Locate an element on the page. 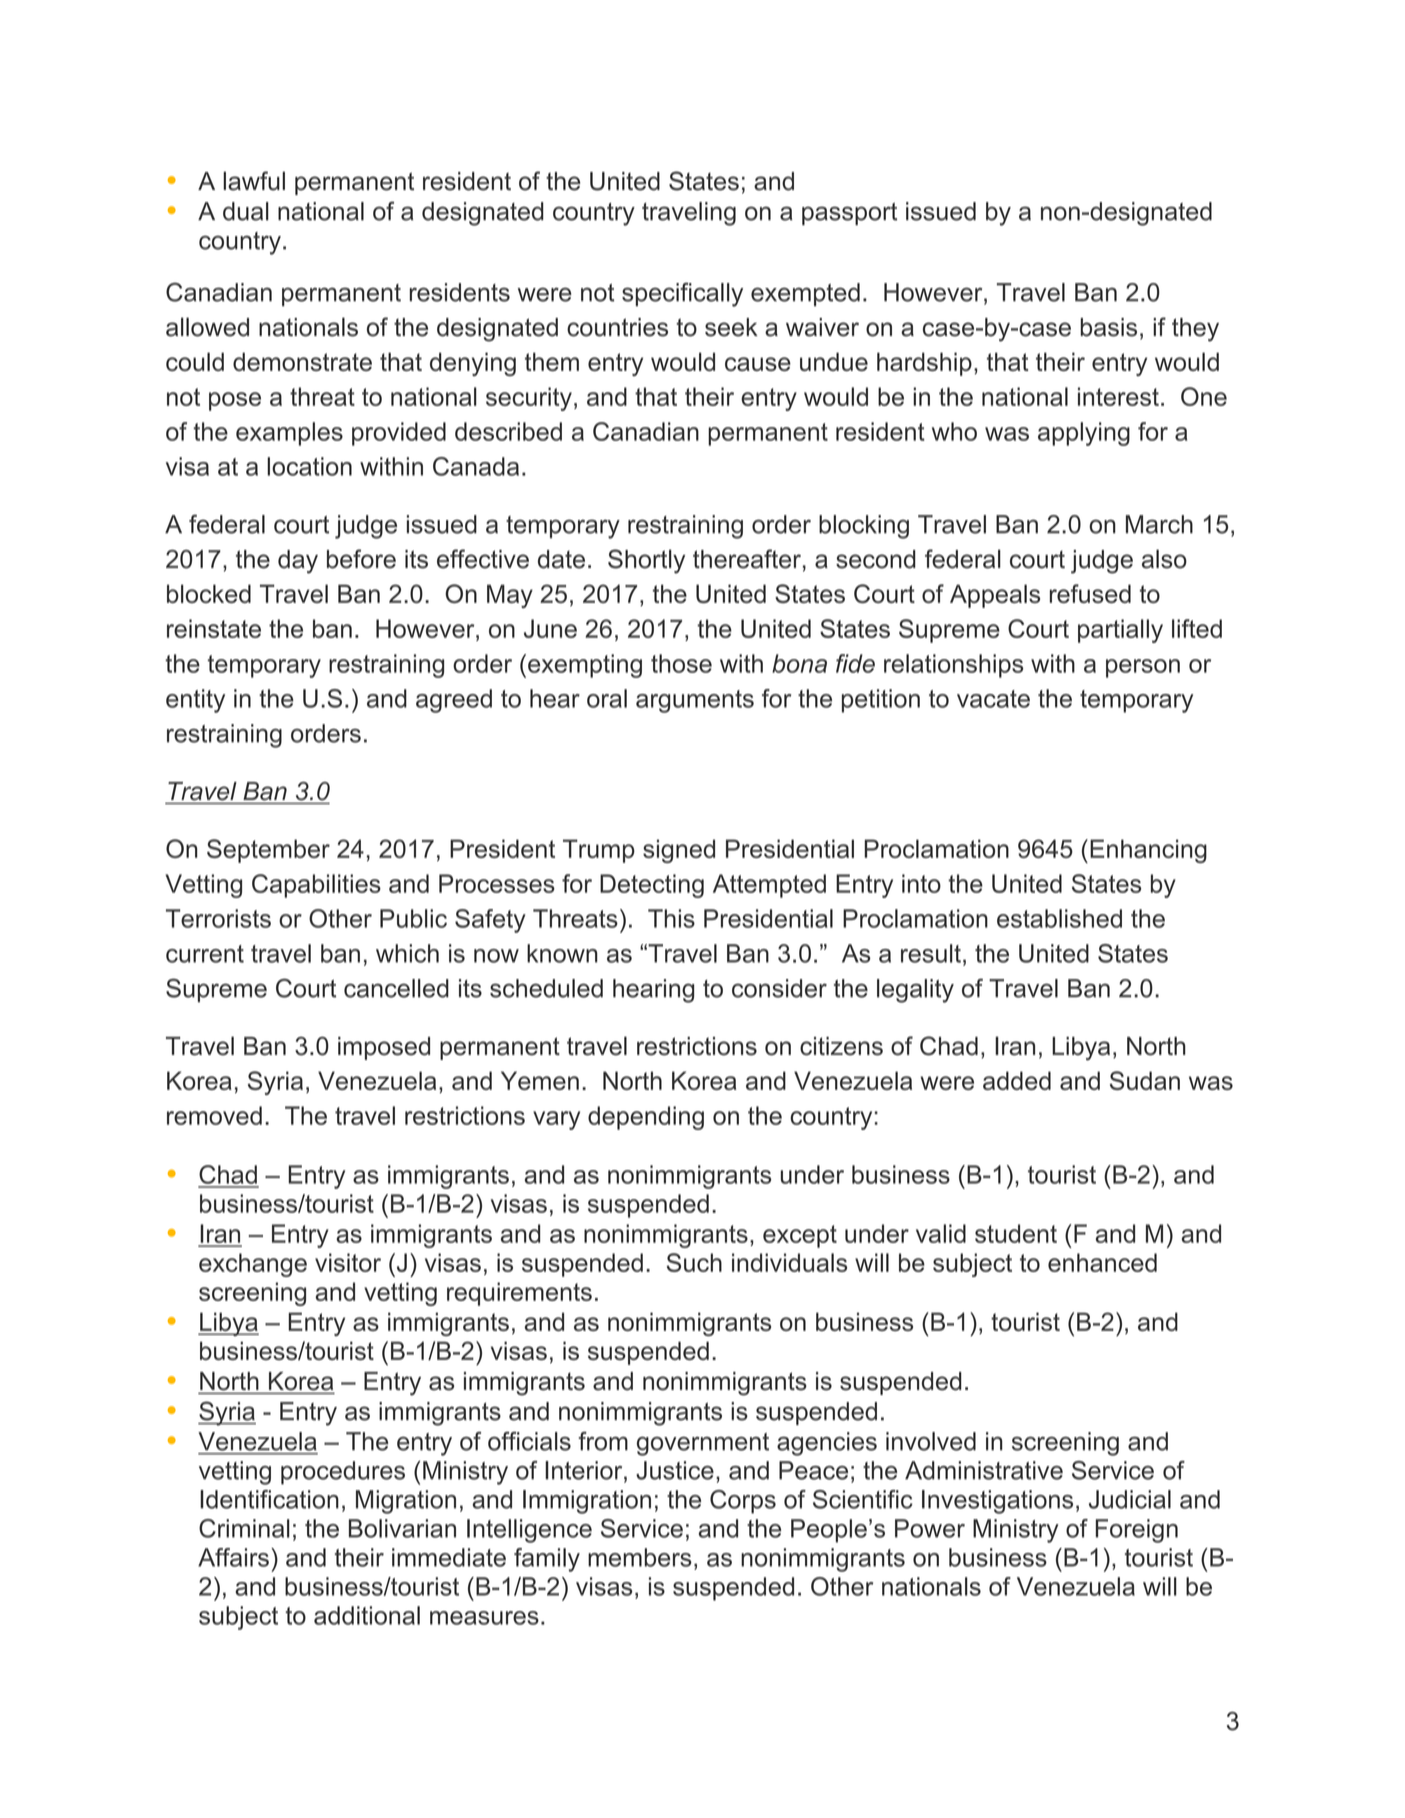 This page has height=1818, width=1405. arguments is located at coordinates (695, 701).
